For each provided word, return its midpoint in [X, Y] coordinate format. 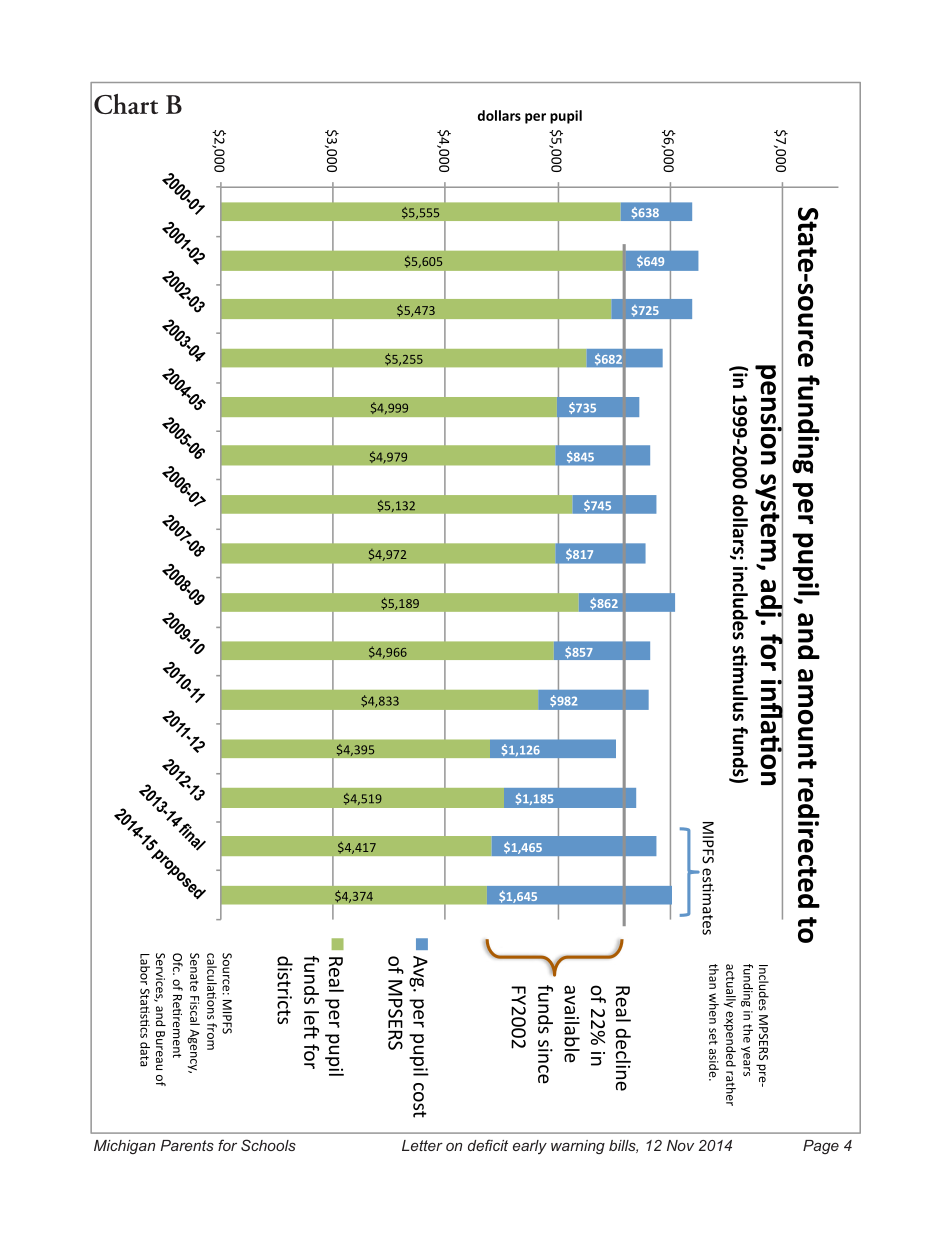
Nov [680, 1145]
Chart [126, 104]
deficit [488, 1145]
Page [821, 1147]
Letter [422, 1145]
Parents [187, 1145]
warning [578, 1147]
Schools [268, 1145]
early [530, 1147]
